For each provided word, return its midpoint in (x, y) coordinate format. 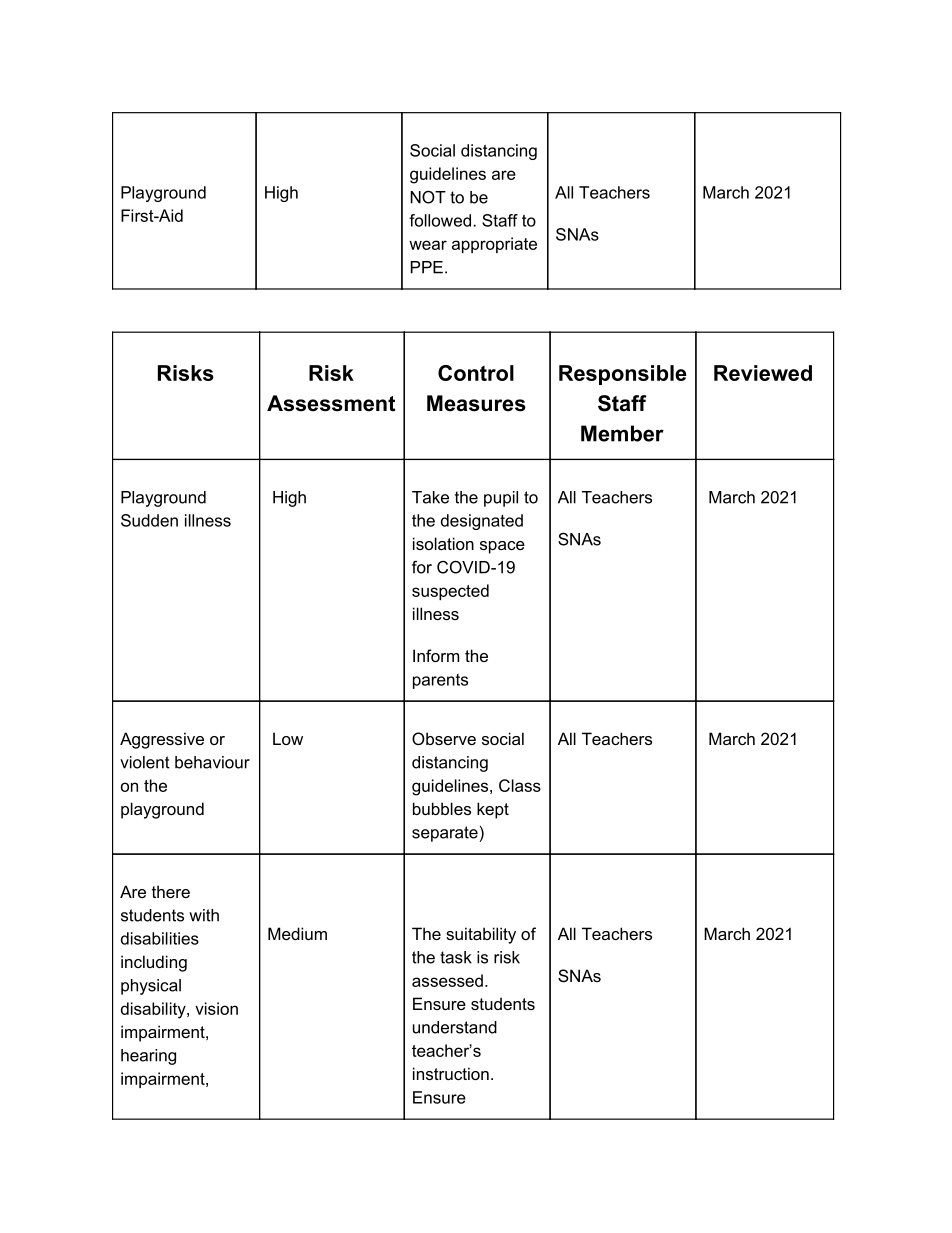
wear (428, 245)
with (204, 915)
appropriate (494, 245)
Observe (444, 738)
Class (520, 785)
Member (622, 433)
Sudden (149, 520)
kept (493, 810)
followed (440, 220)
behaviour (212, 762)
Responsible (623, 375)
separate (446, 834)
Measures (476, 403)
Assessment (331, 403)
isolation (443, 543)
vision (216, 1008)
